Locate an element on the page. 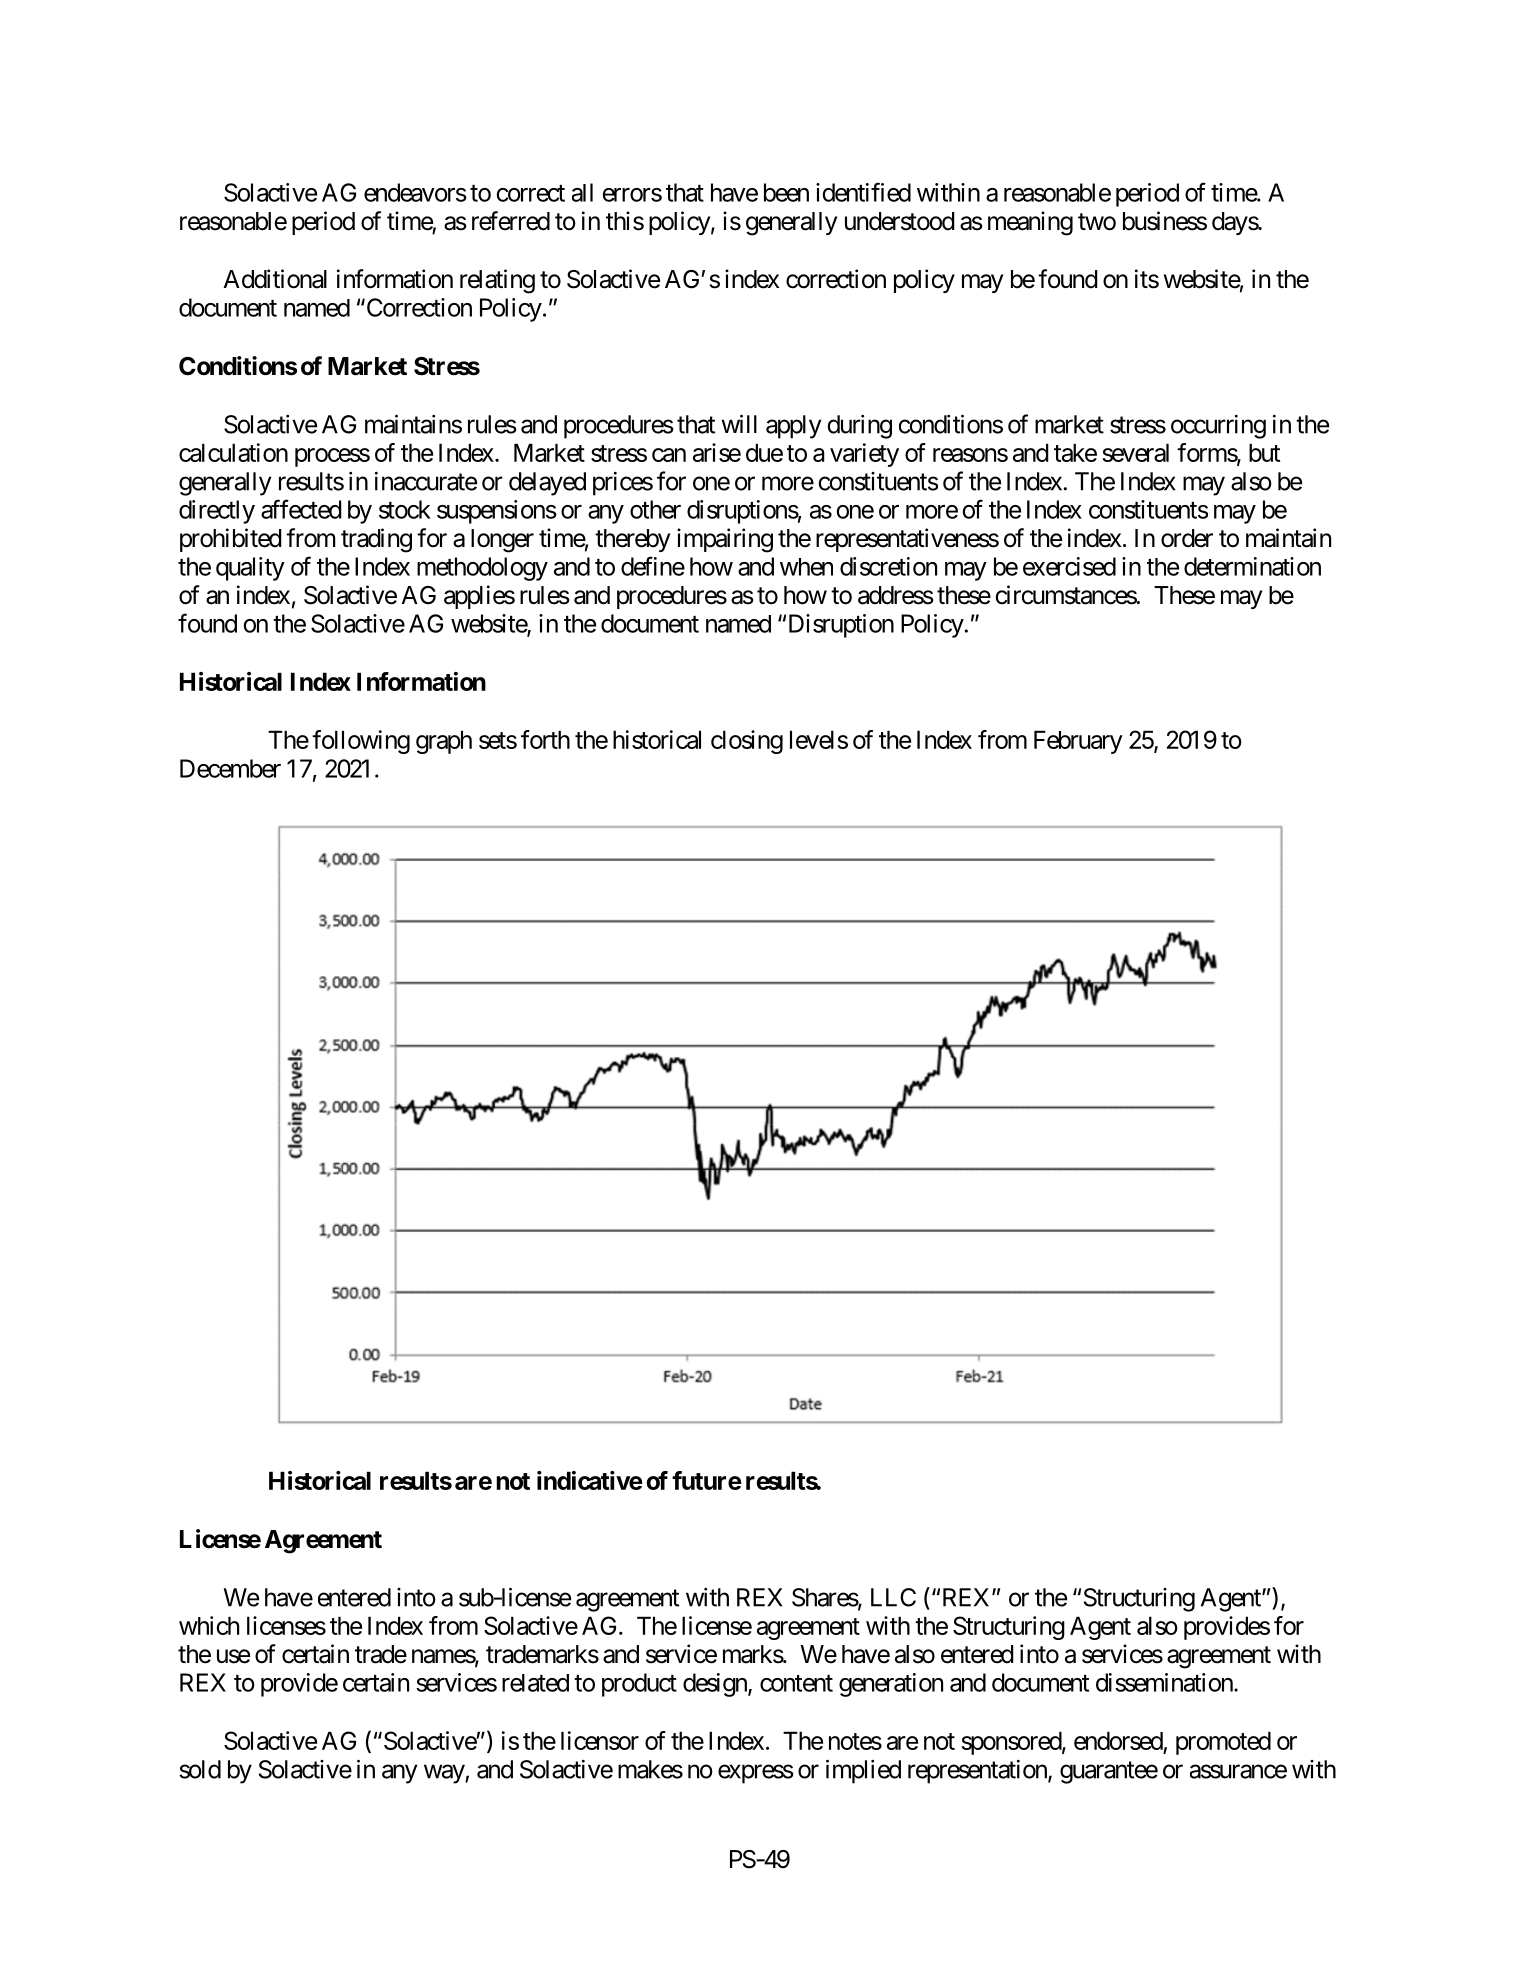 The width and height of the page is (1516, 1962). dissemination is located at coordinates (1164, 1682).
